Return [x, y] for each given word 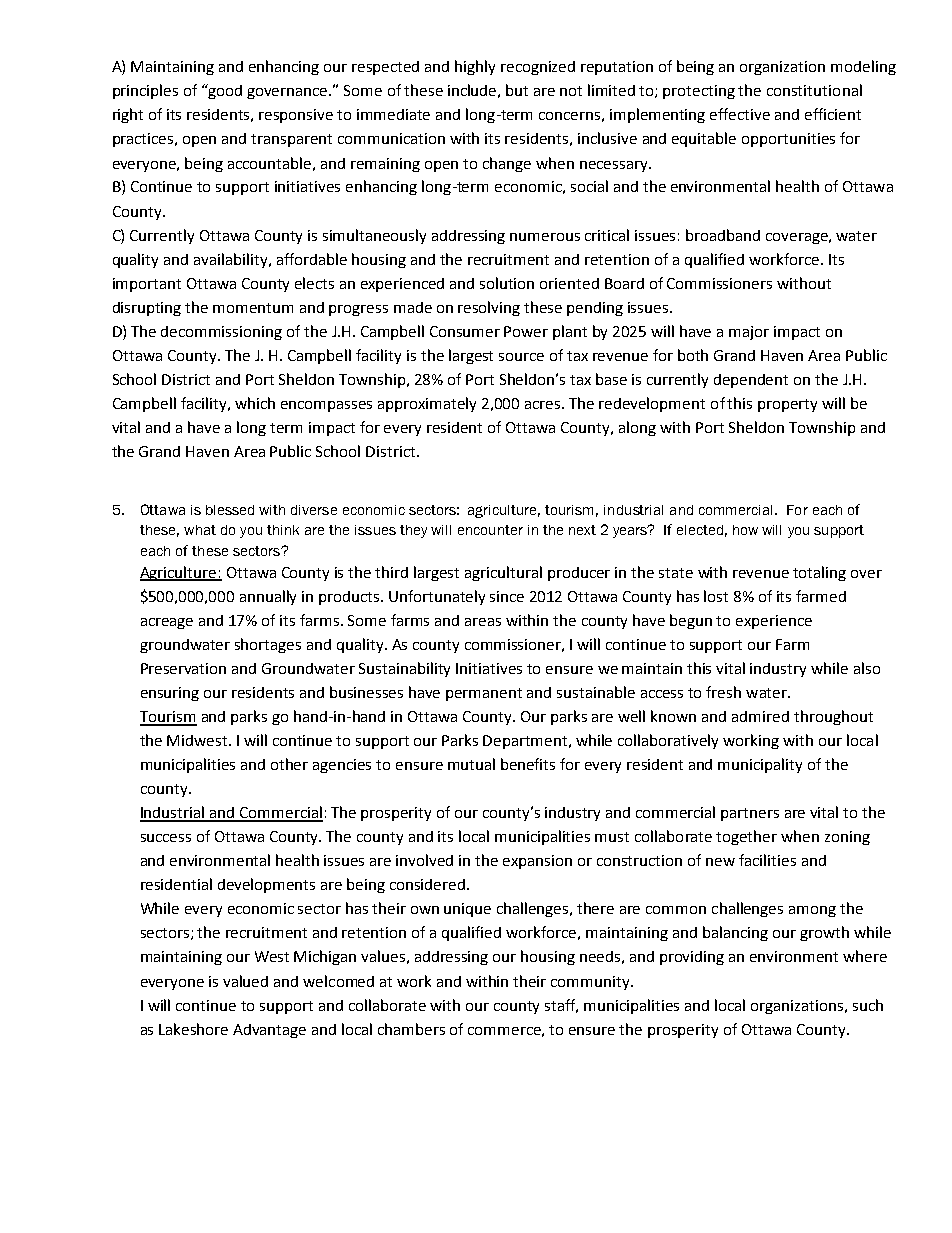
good [224, 91]
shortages [268, 645]
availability [232, 260]
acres [544, 405]
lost [716, 596]
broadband [723, 235]
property [787, 405]
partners [750, 814]
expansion [537, 862]
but [517, 90]
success [166, 838]
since [507, 596]
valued [245, 981]
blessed [230, 510]
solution [507, 283]
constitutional [814, 90]
